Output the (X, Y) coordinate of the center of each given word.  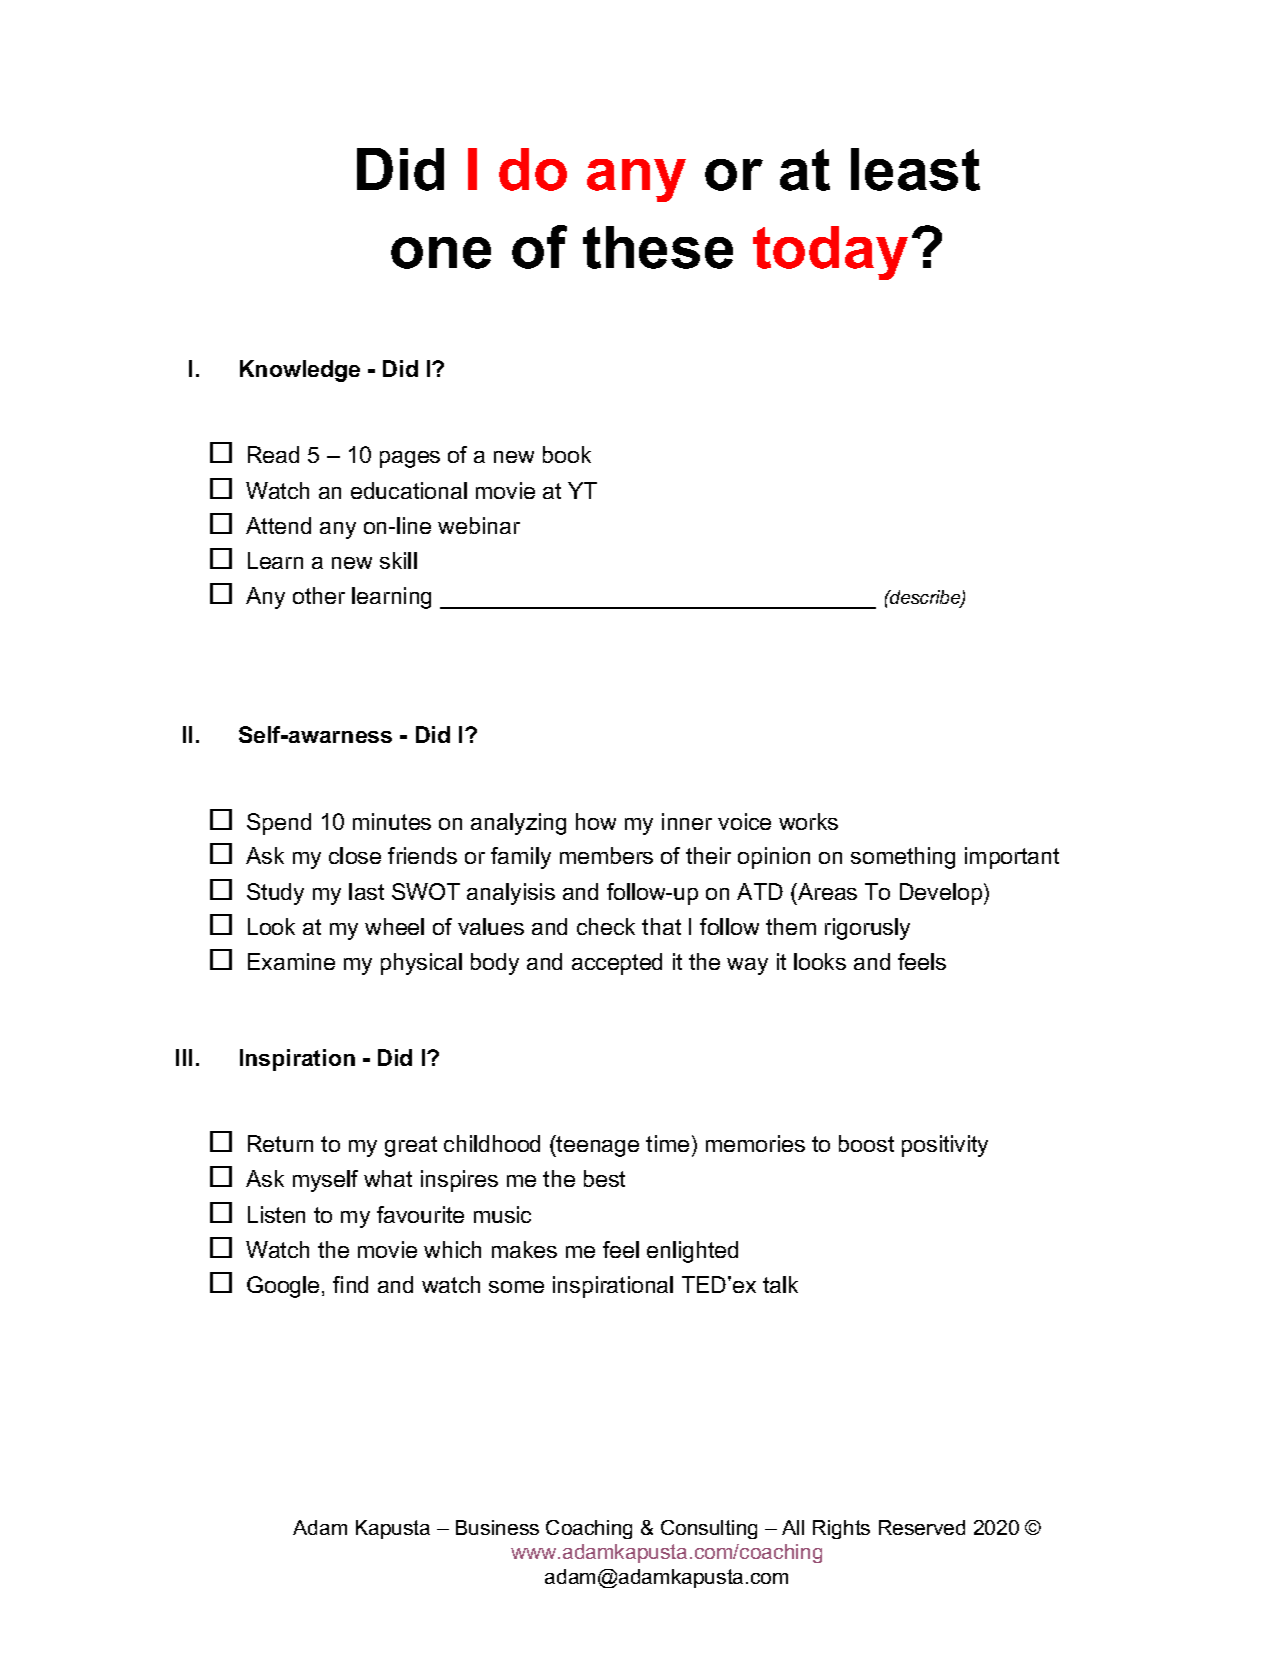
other (319, 595)
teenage (597, 1146)
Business (497, 1527)
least (915, 169)
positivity (945, 1146)
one (441, 253)
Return (280, 1143)
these (658, 247)
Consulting (709, 1529)
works (808, 821)
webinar (479, 525)
